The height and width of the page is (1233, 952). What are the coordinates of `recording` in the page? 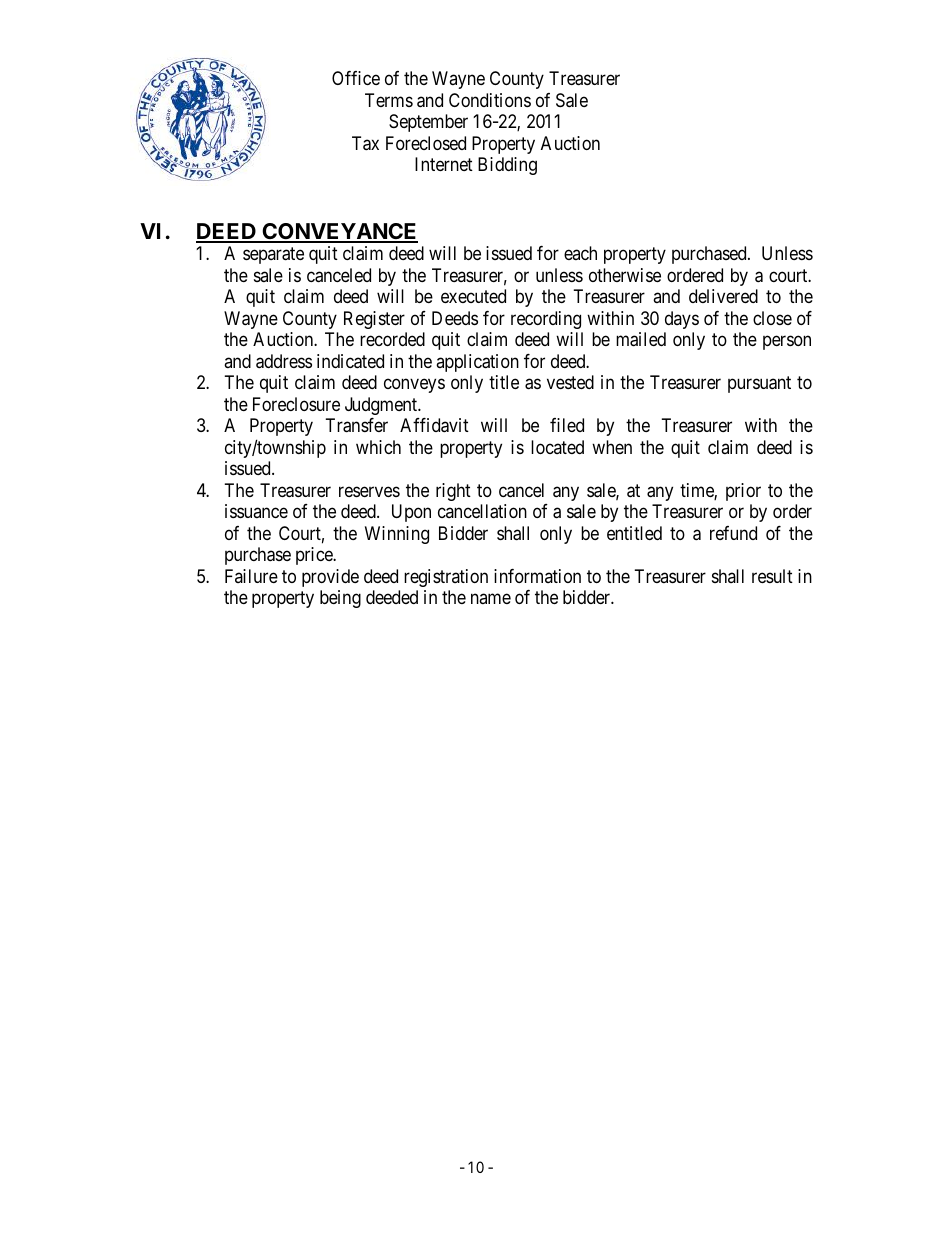 It's located at (546, 320).
